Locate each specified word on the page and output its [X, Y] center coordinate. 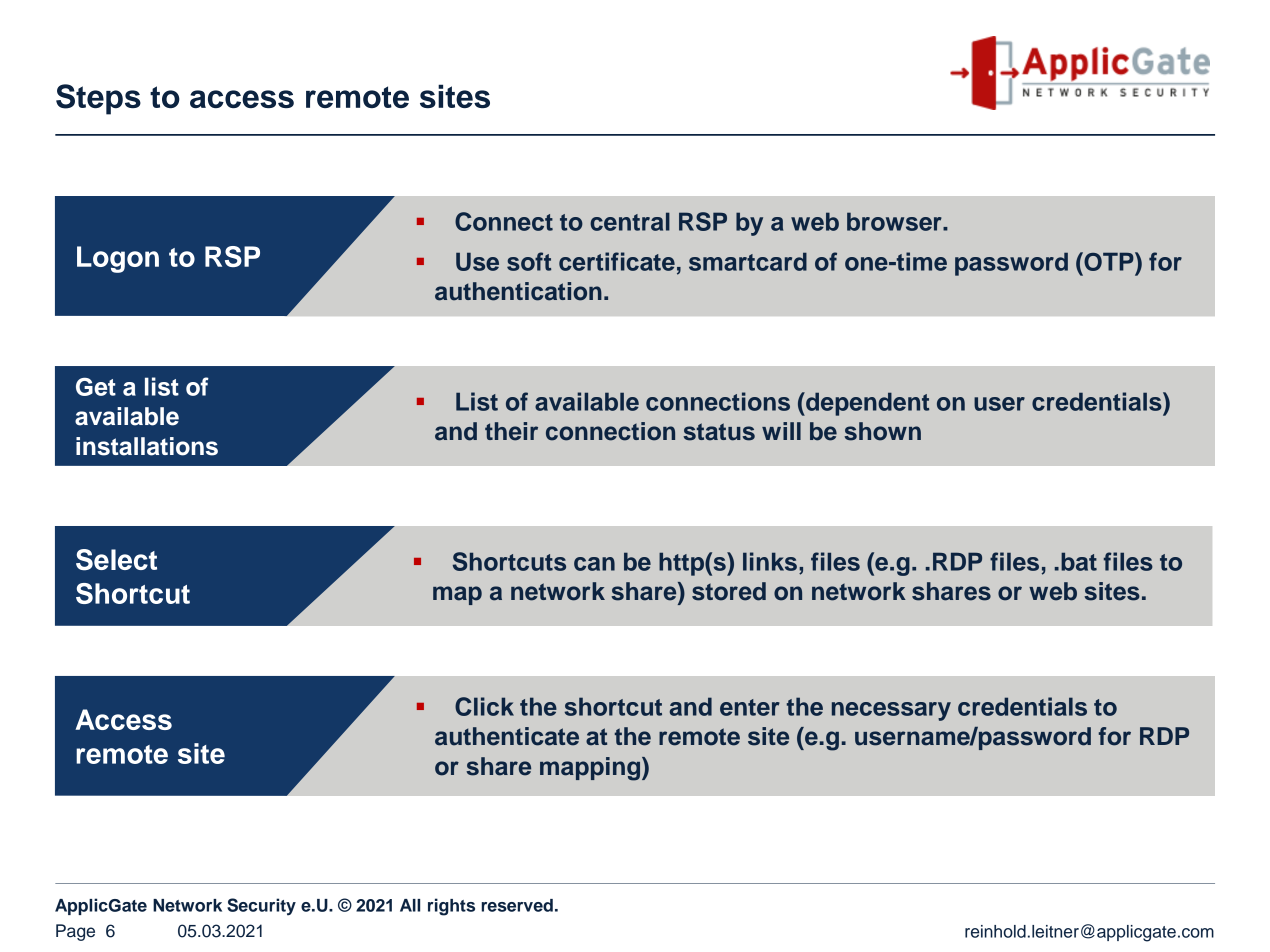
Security [261, 907]
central [630, 221]
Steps [98, 99]
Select [116, 560]
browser [895, 221]
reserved [517, 905]
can [594, 564]
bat [1079, 561]
